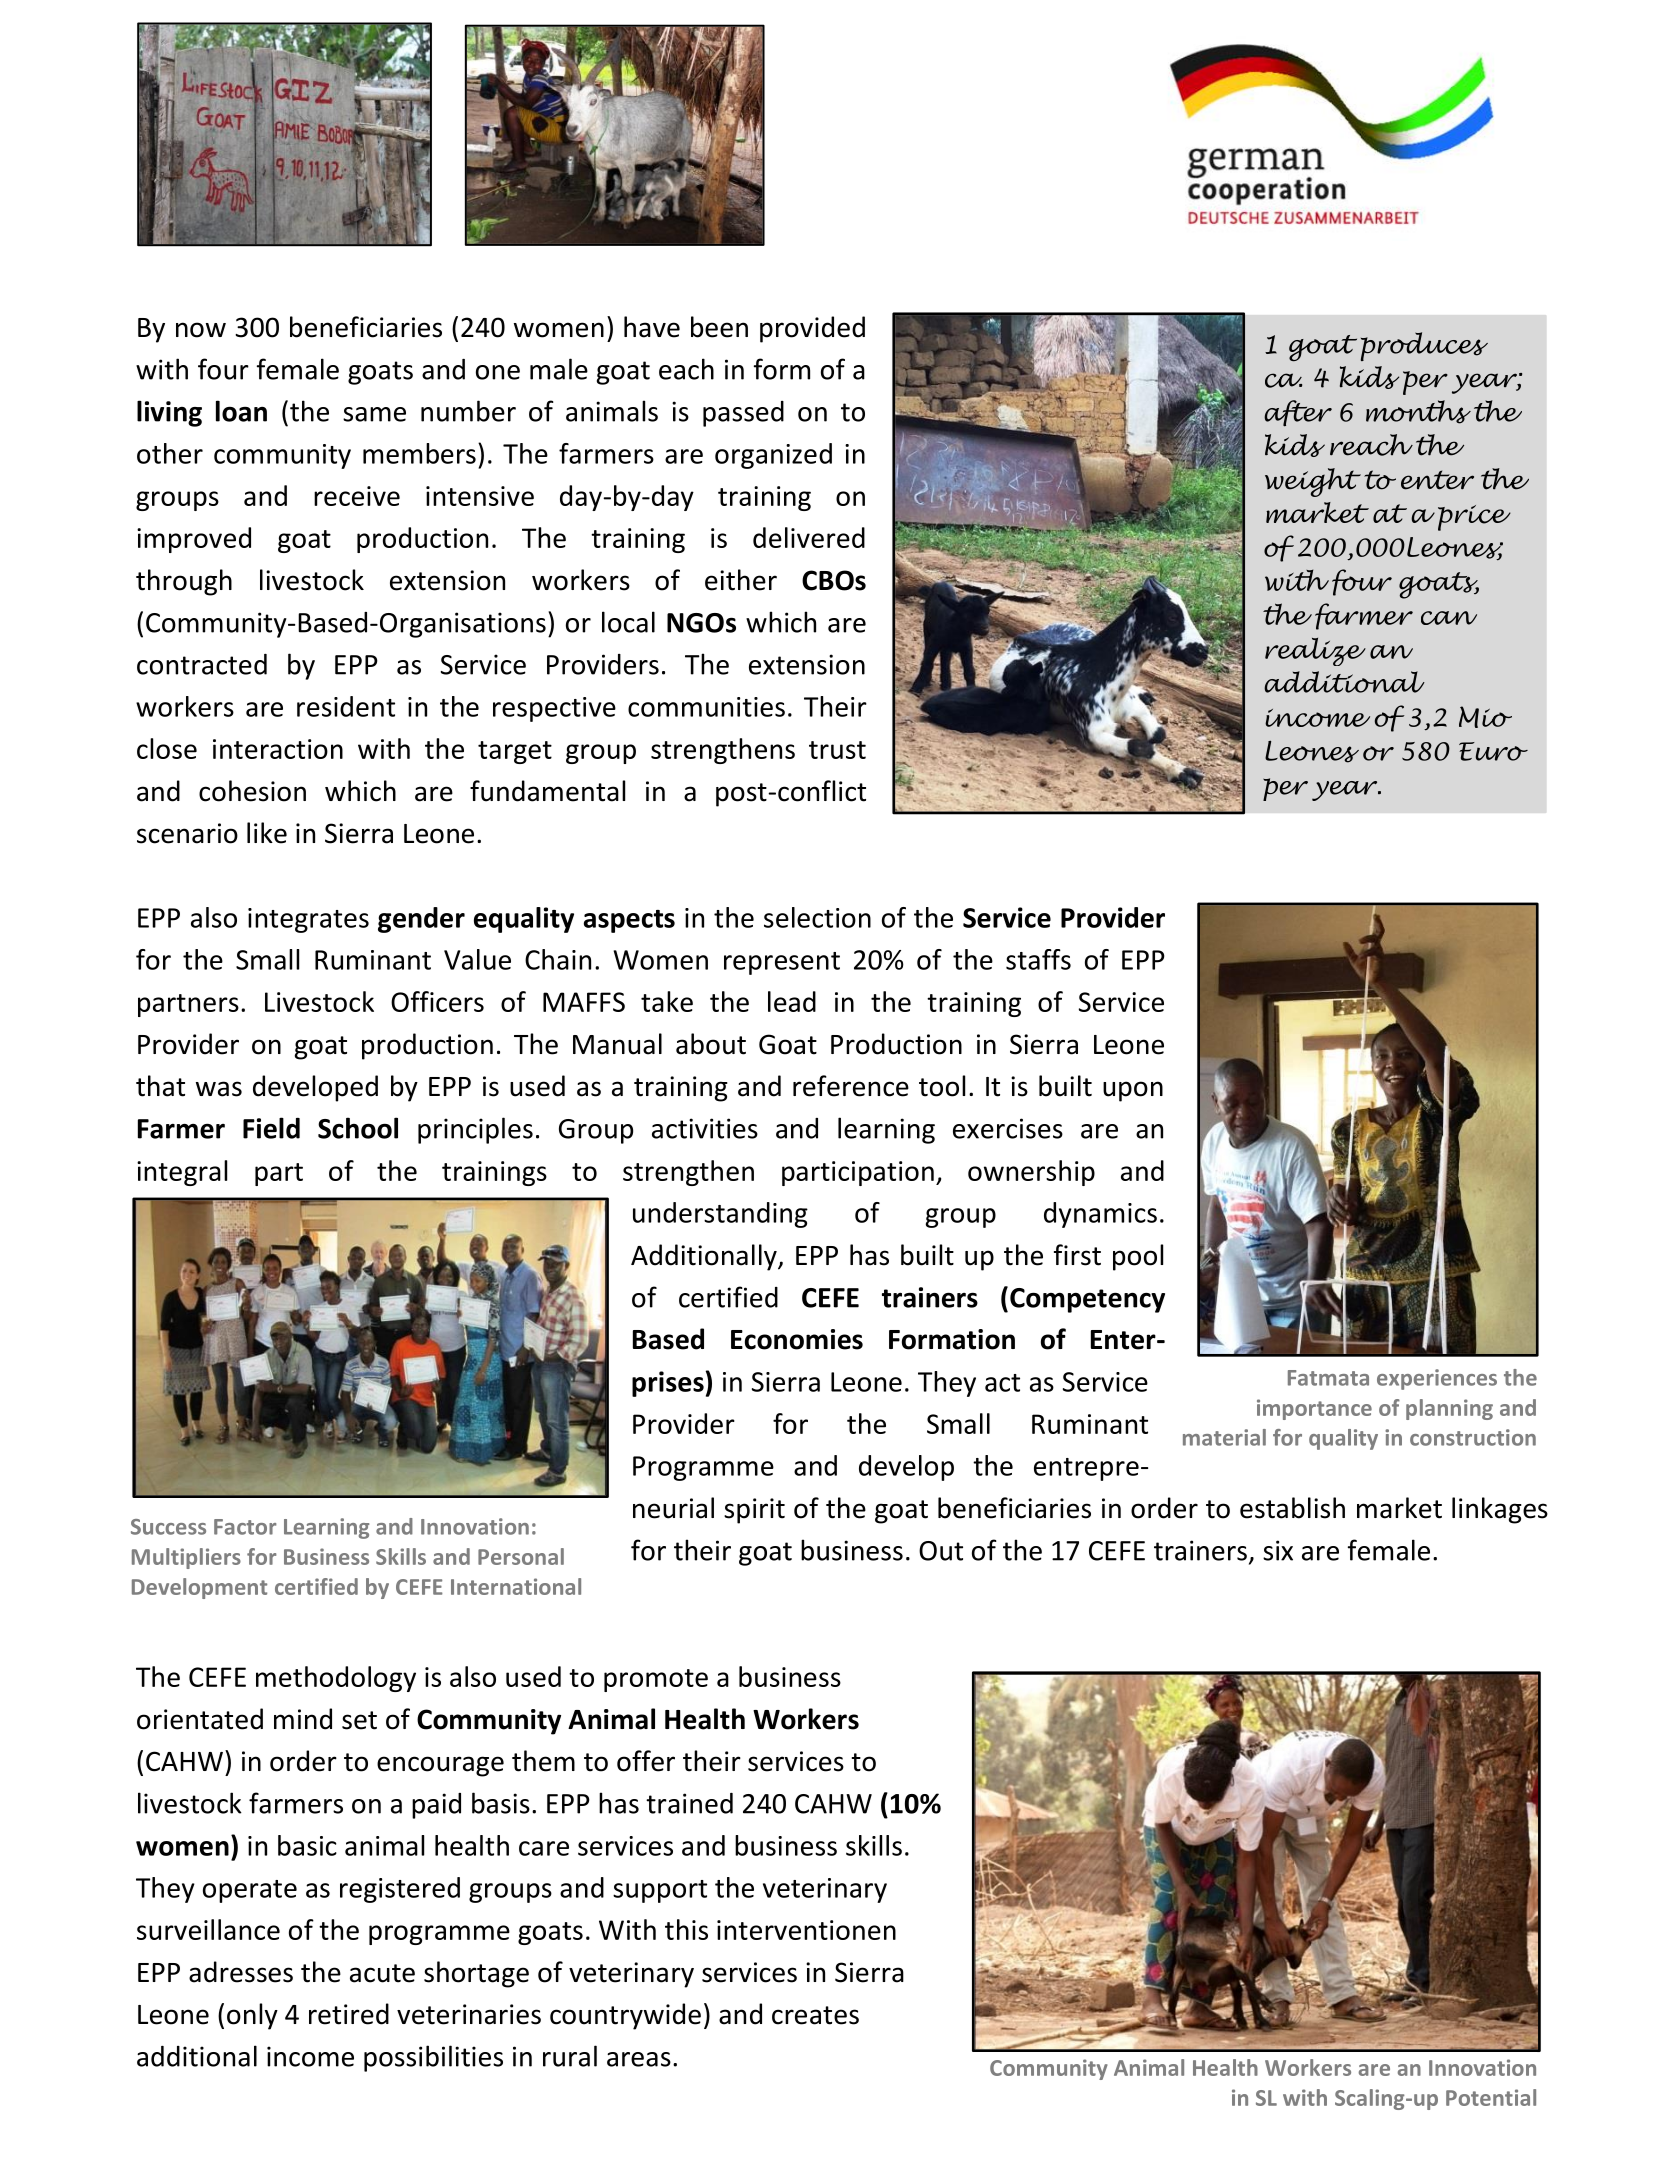 The height and width of the image is (2163, 1671). Describe the element at coordinates (336, 1679) in the image. I see `methodology` at that location.
